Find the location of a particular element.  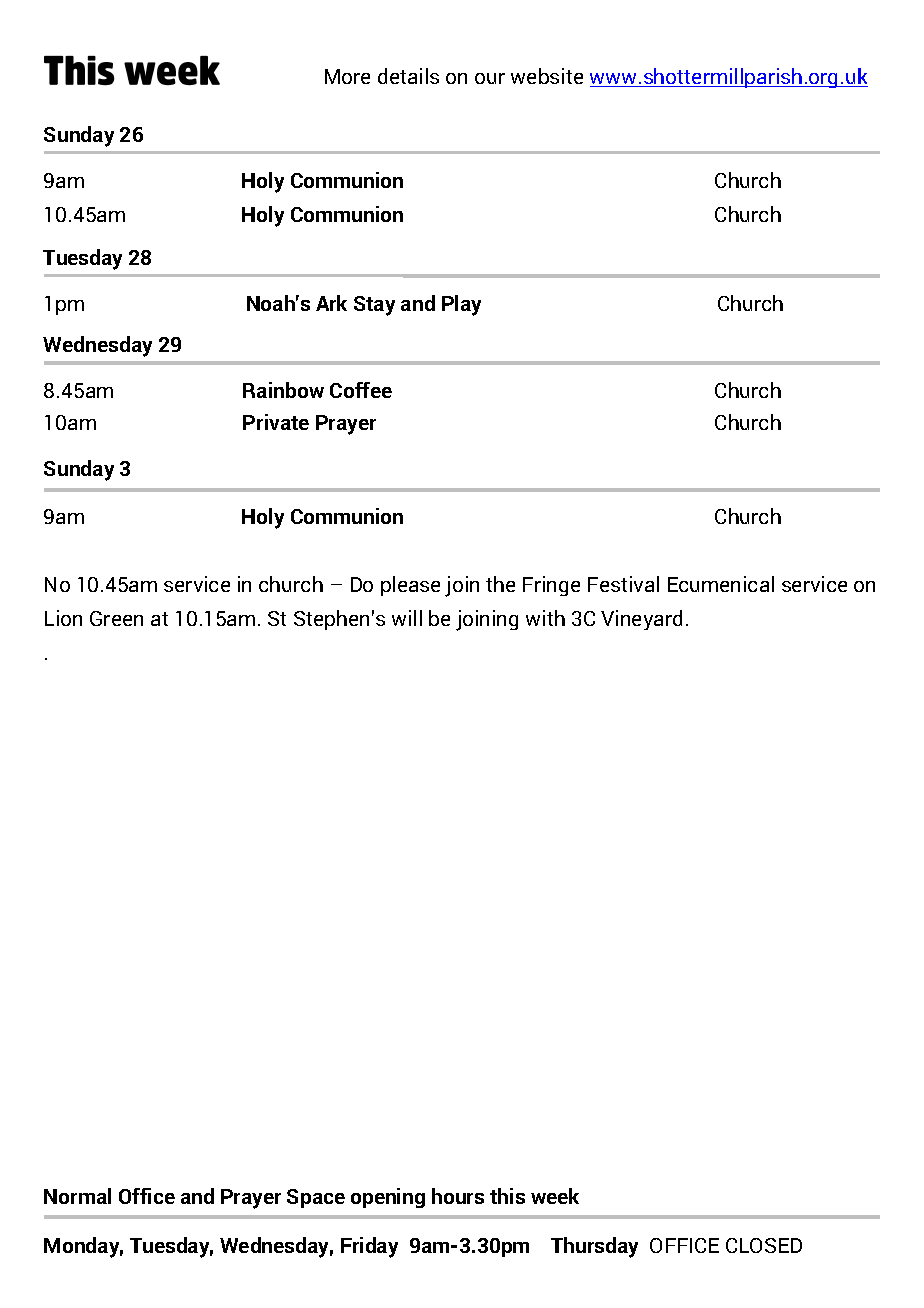

details is located at coordinates (408, 76).
